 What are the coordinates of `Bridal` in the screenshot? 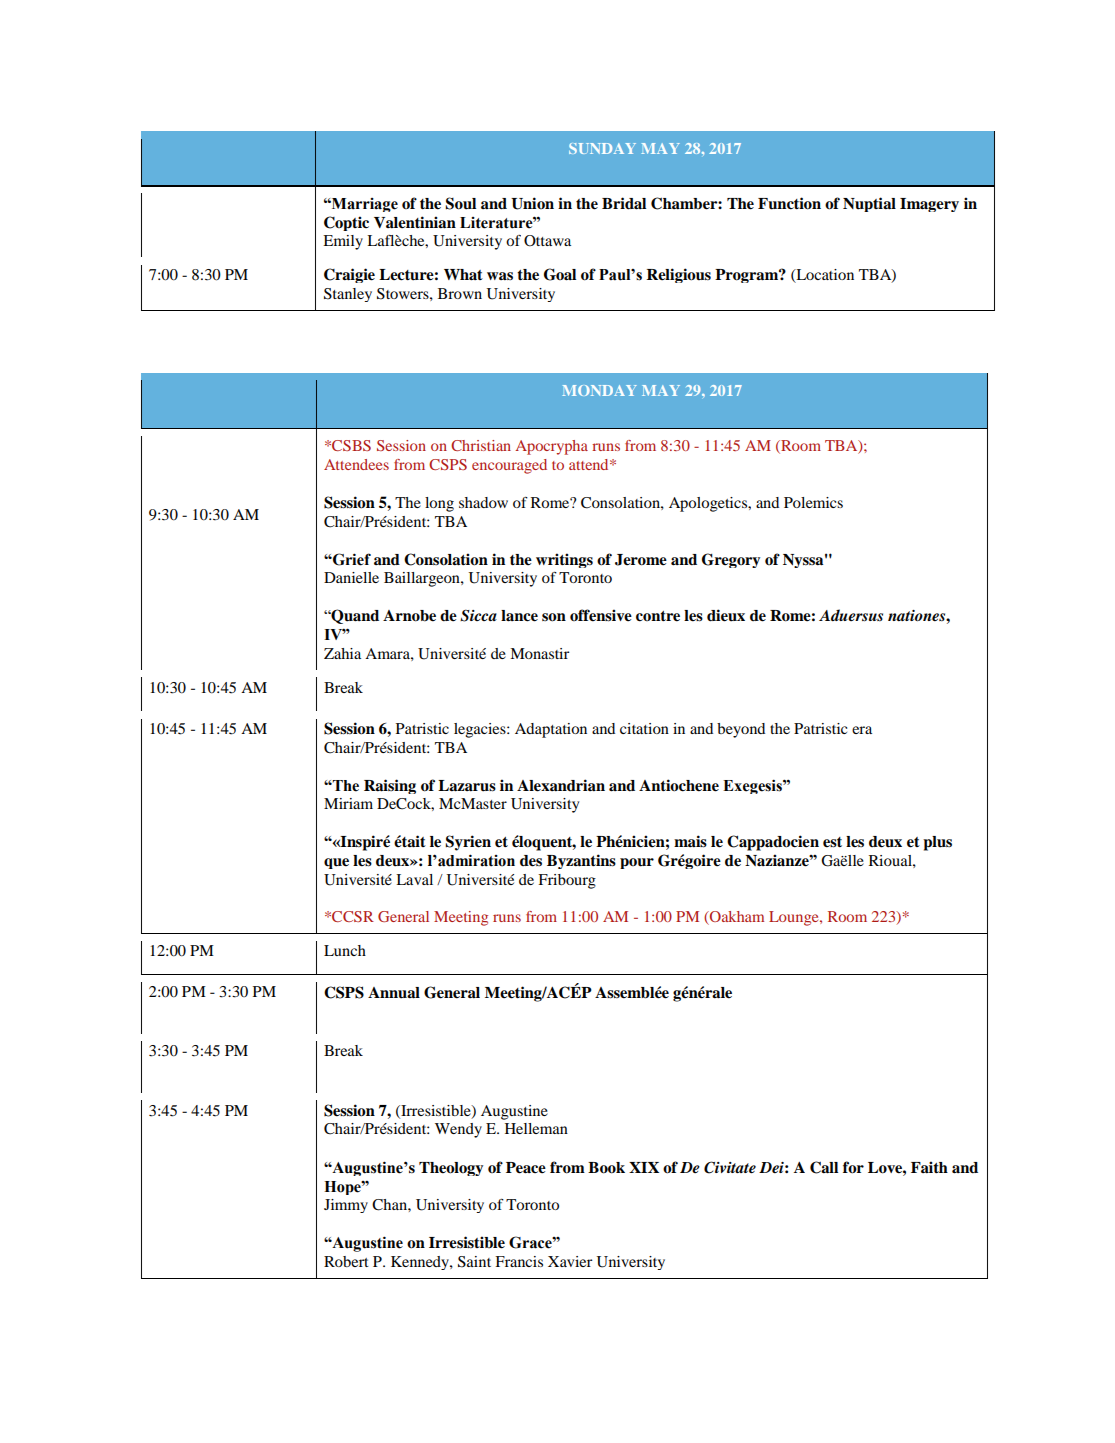 It's located at (624, 203).
